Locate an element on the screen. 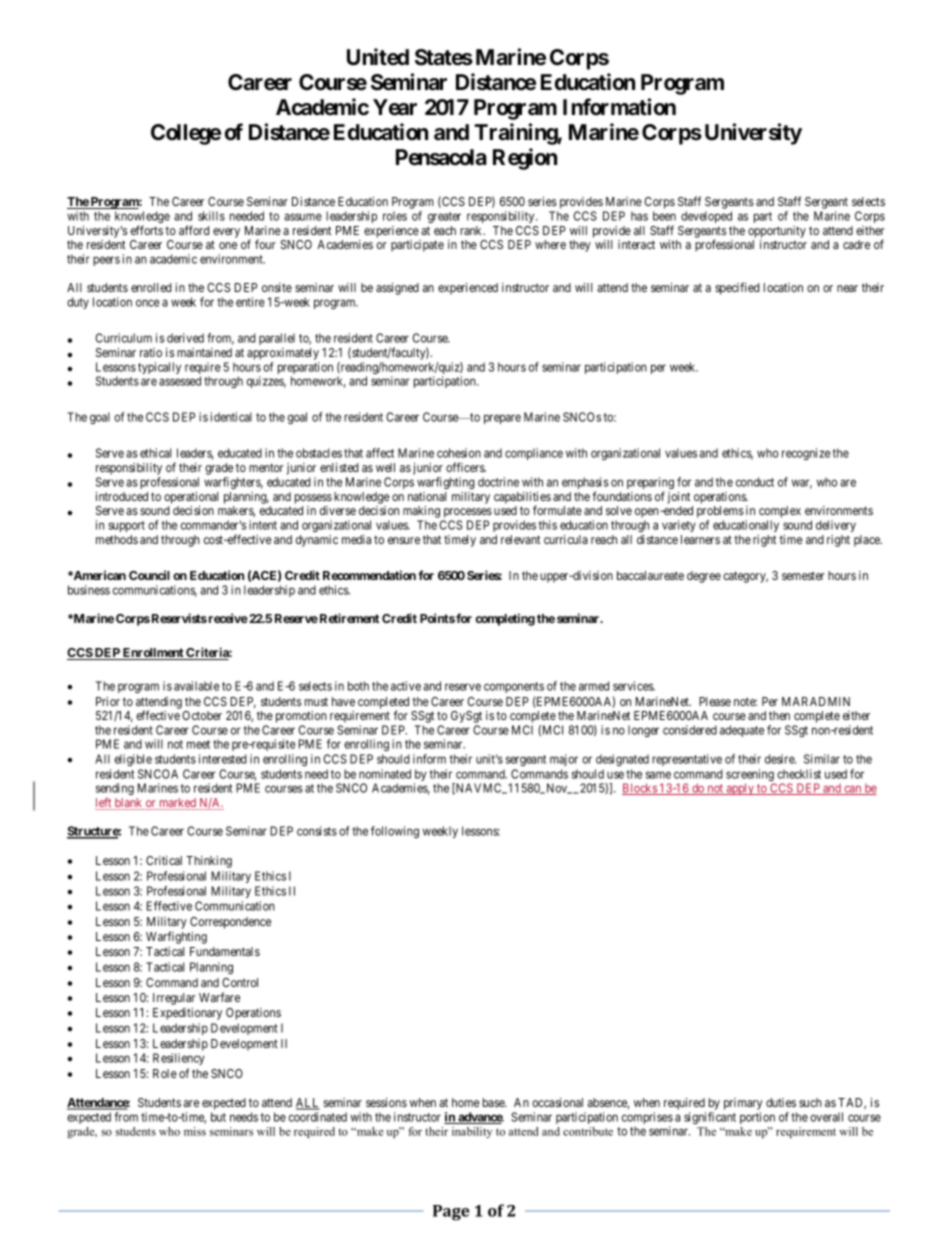  Correspondence is located at coordinates (230, 923).
